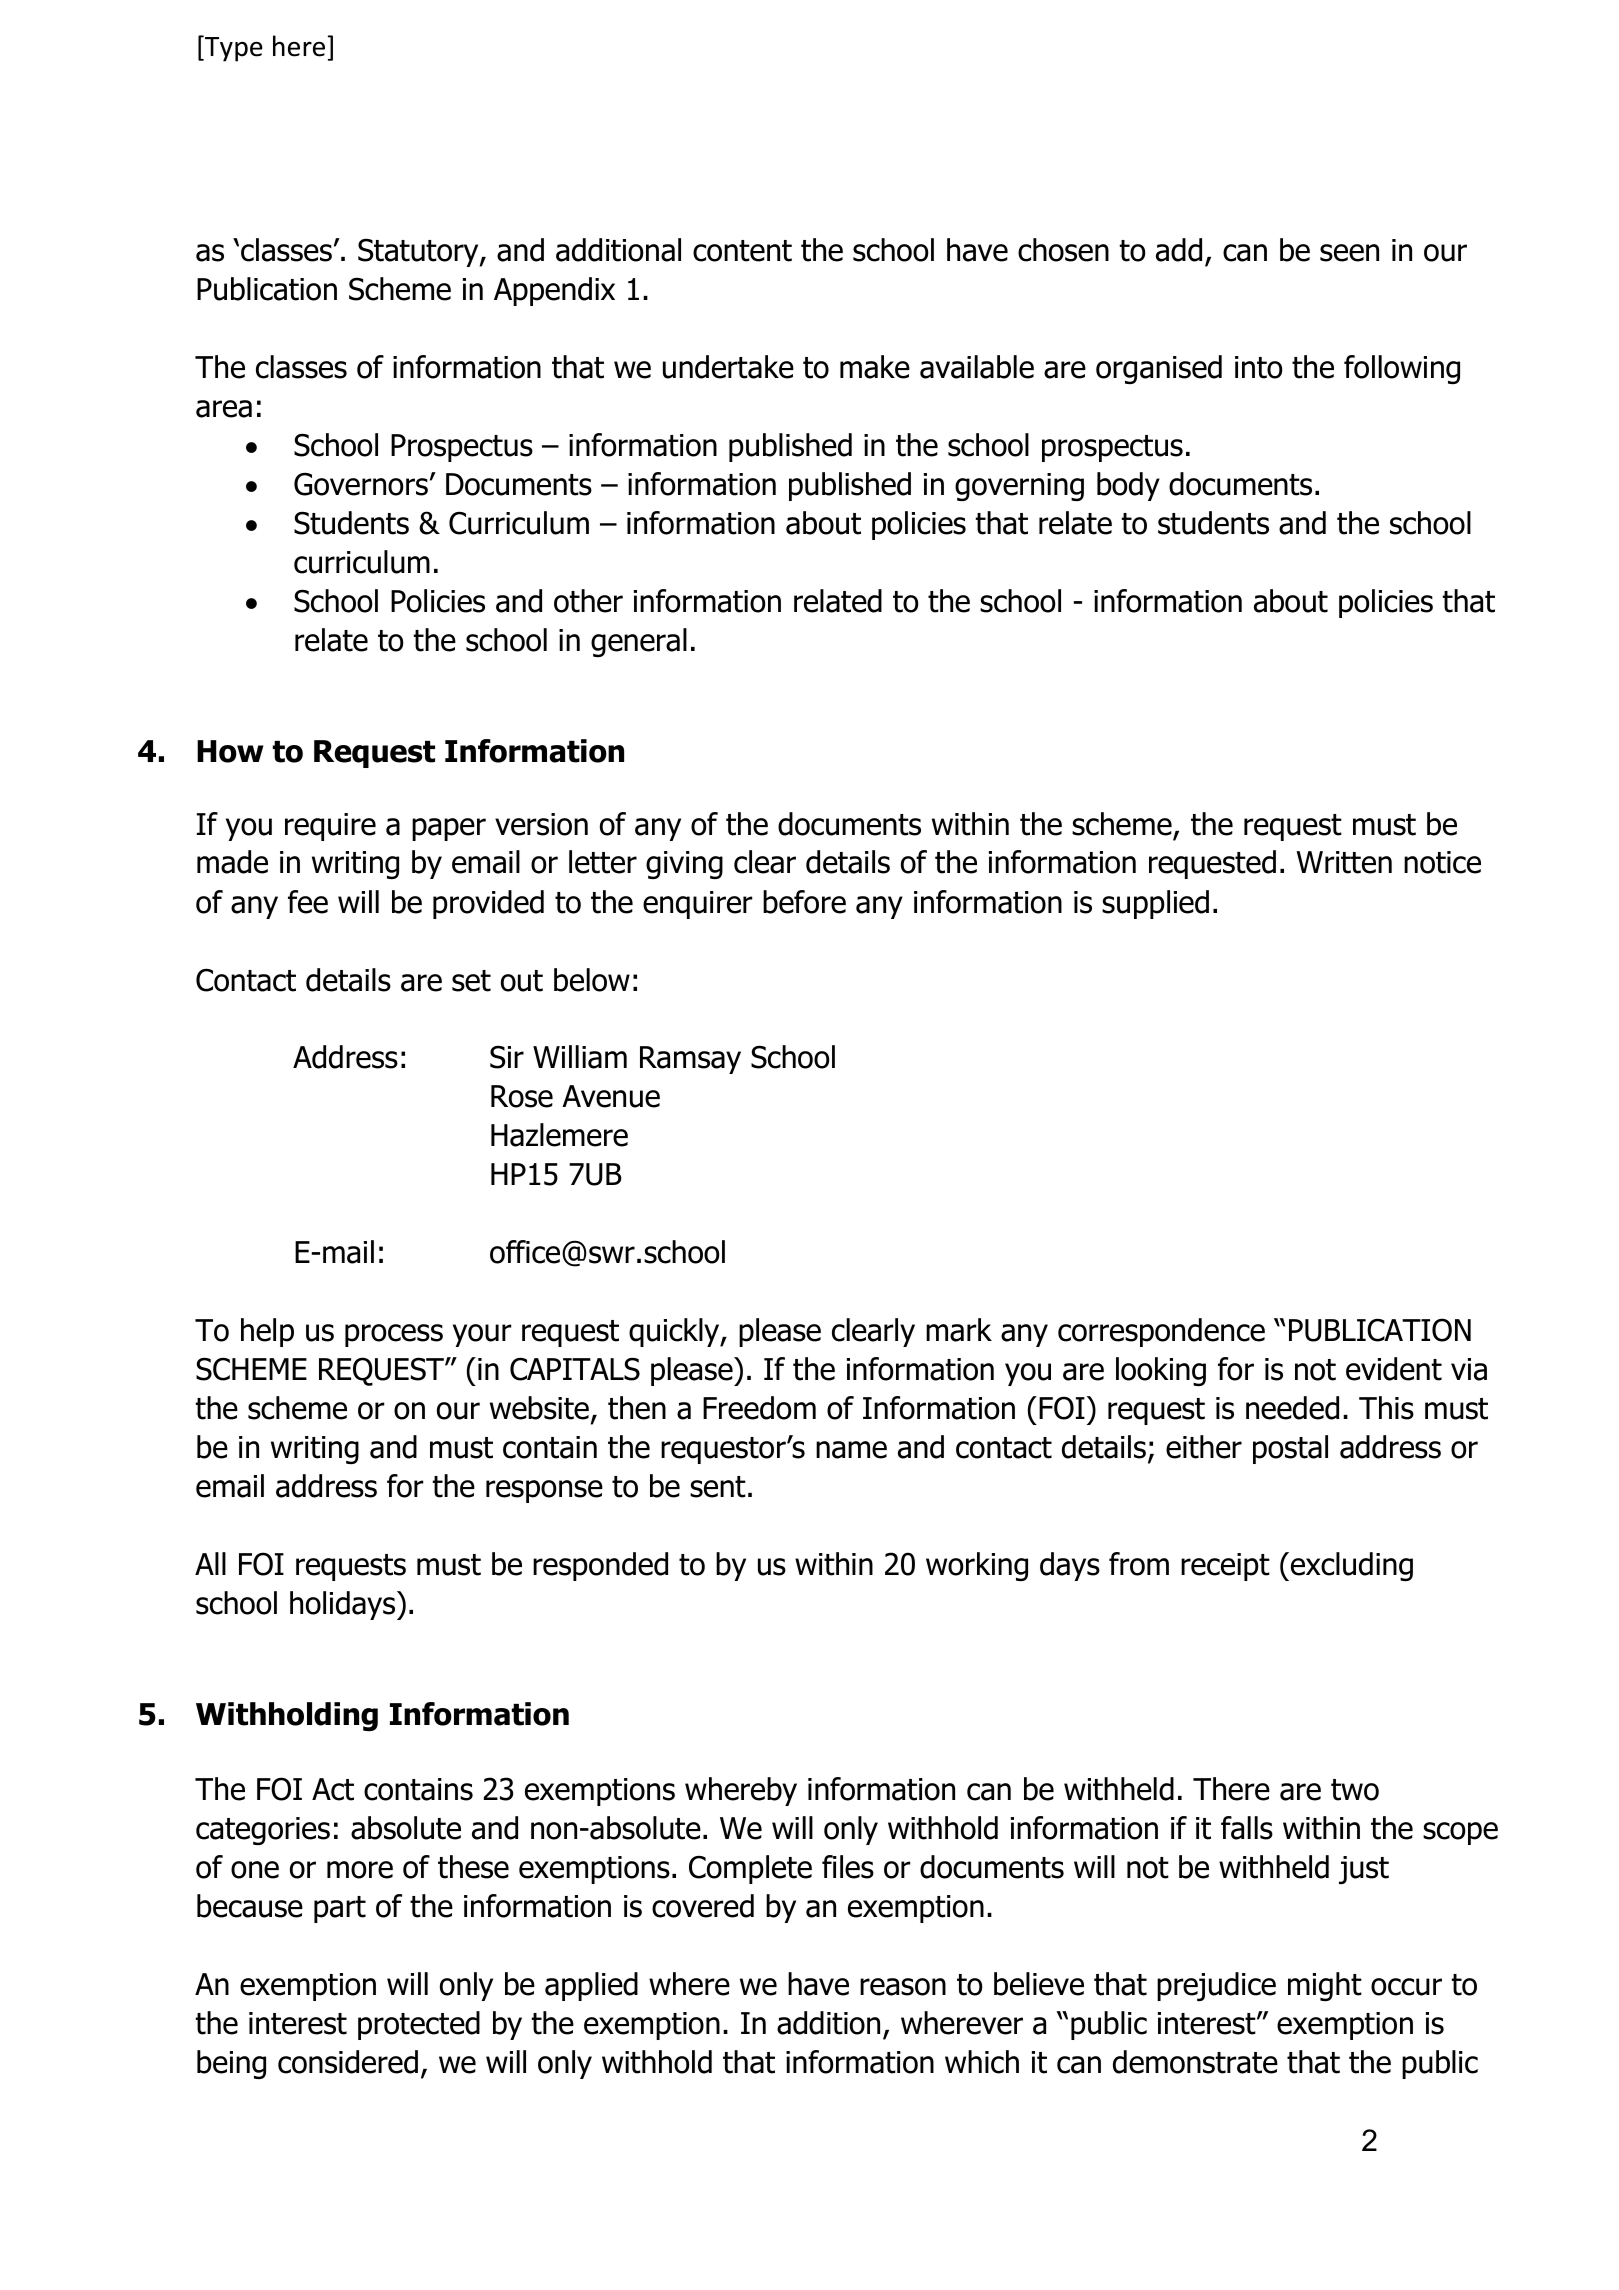 The width and height of the document is (1619, 2290). I want to click on reason, so click(903, 1987).
